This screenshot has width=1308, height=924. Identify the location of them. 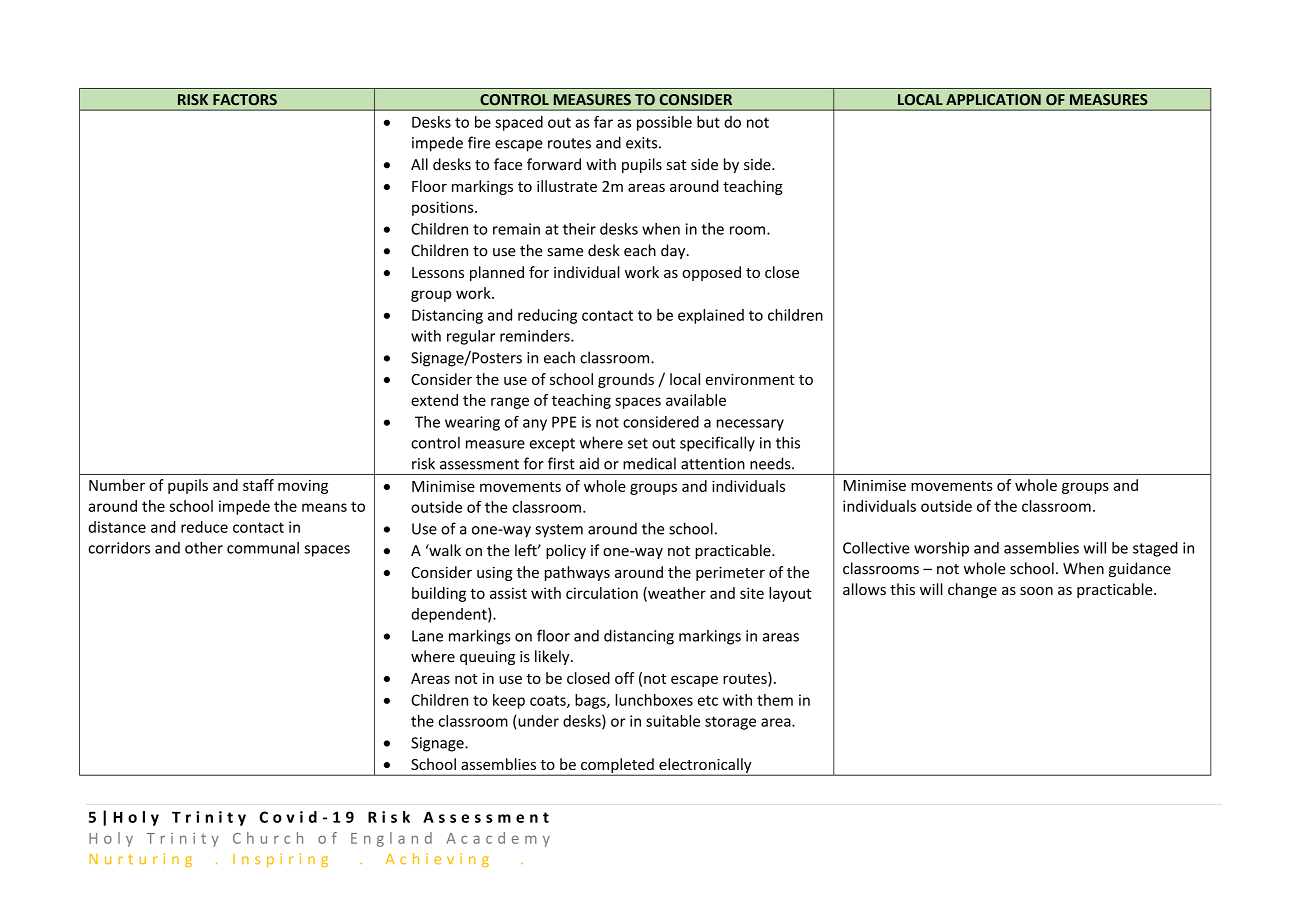
(775, 700).
